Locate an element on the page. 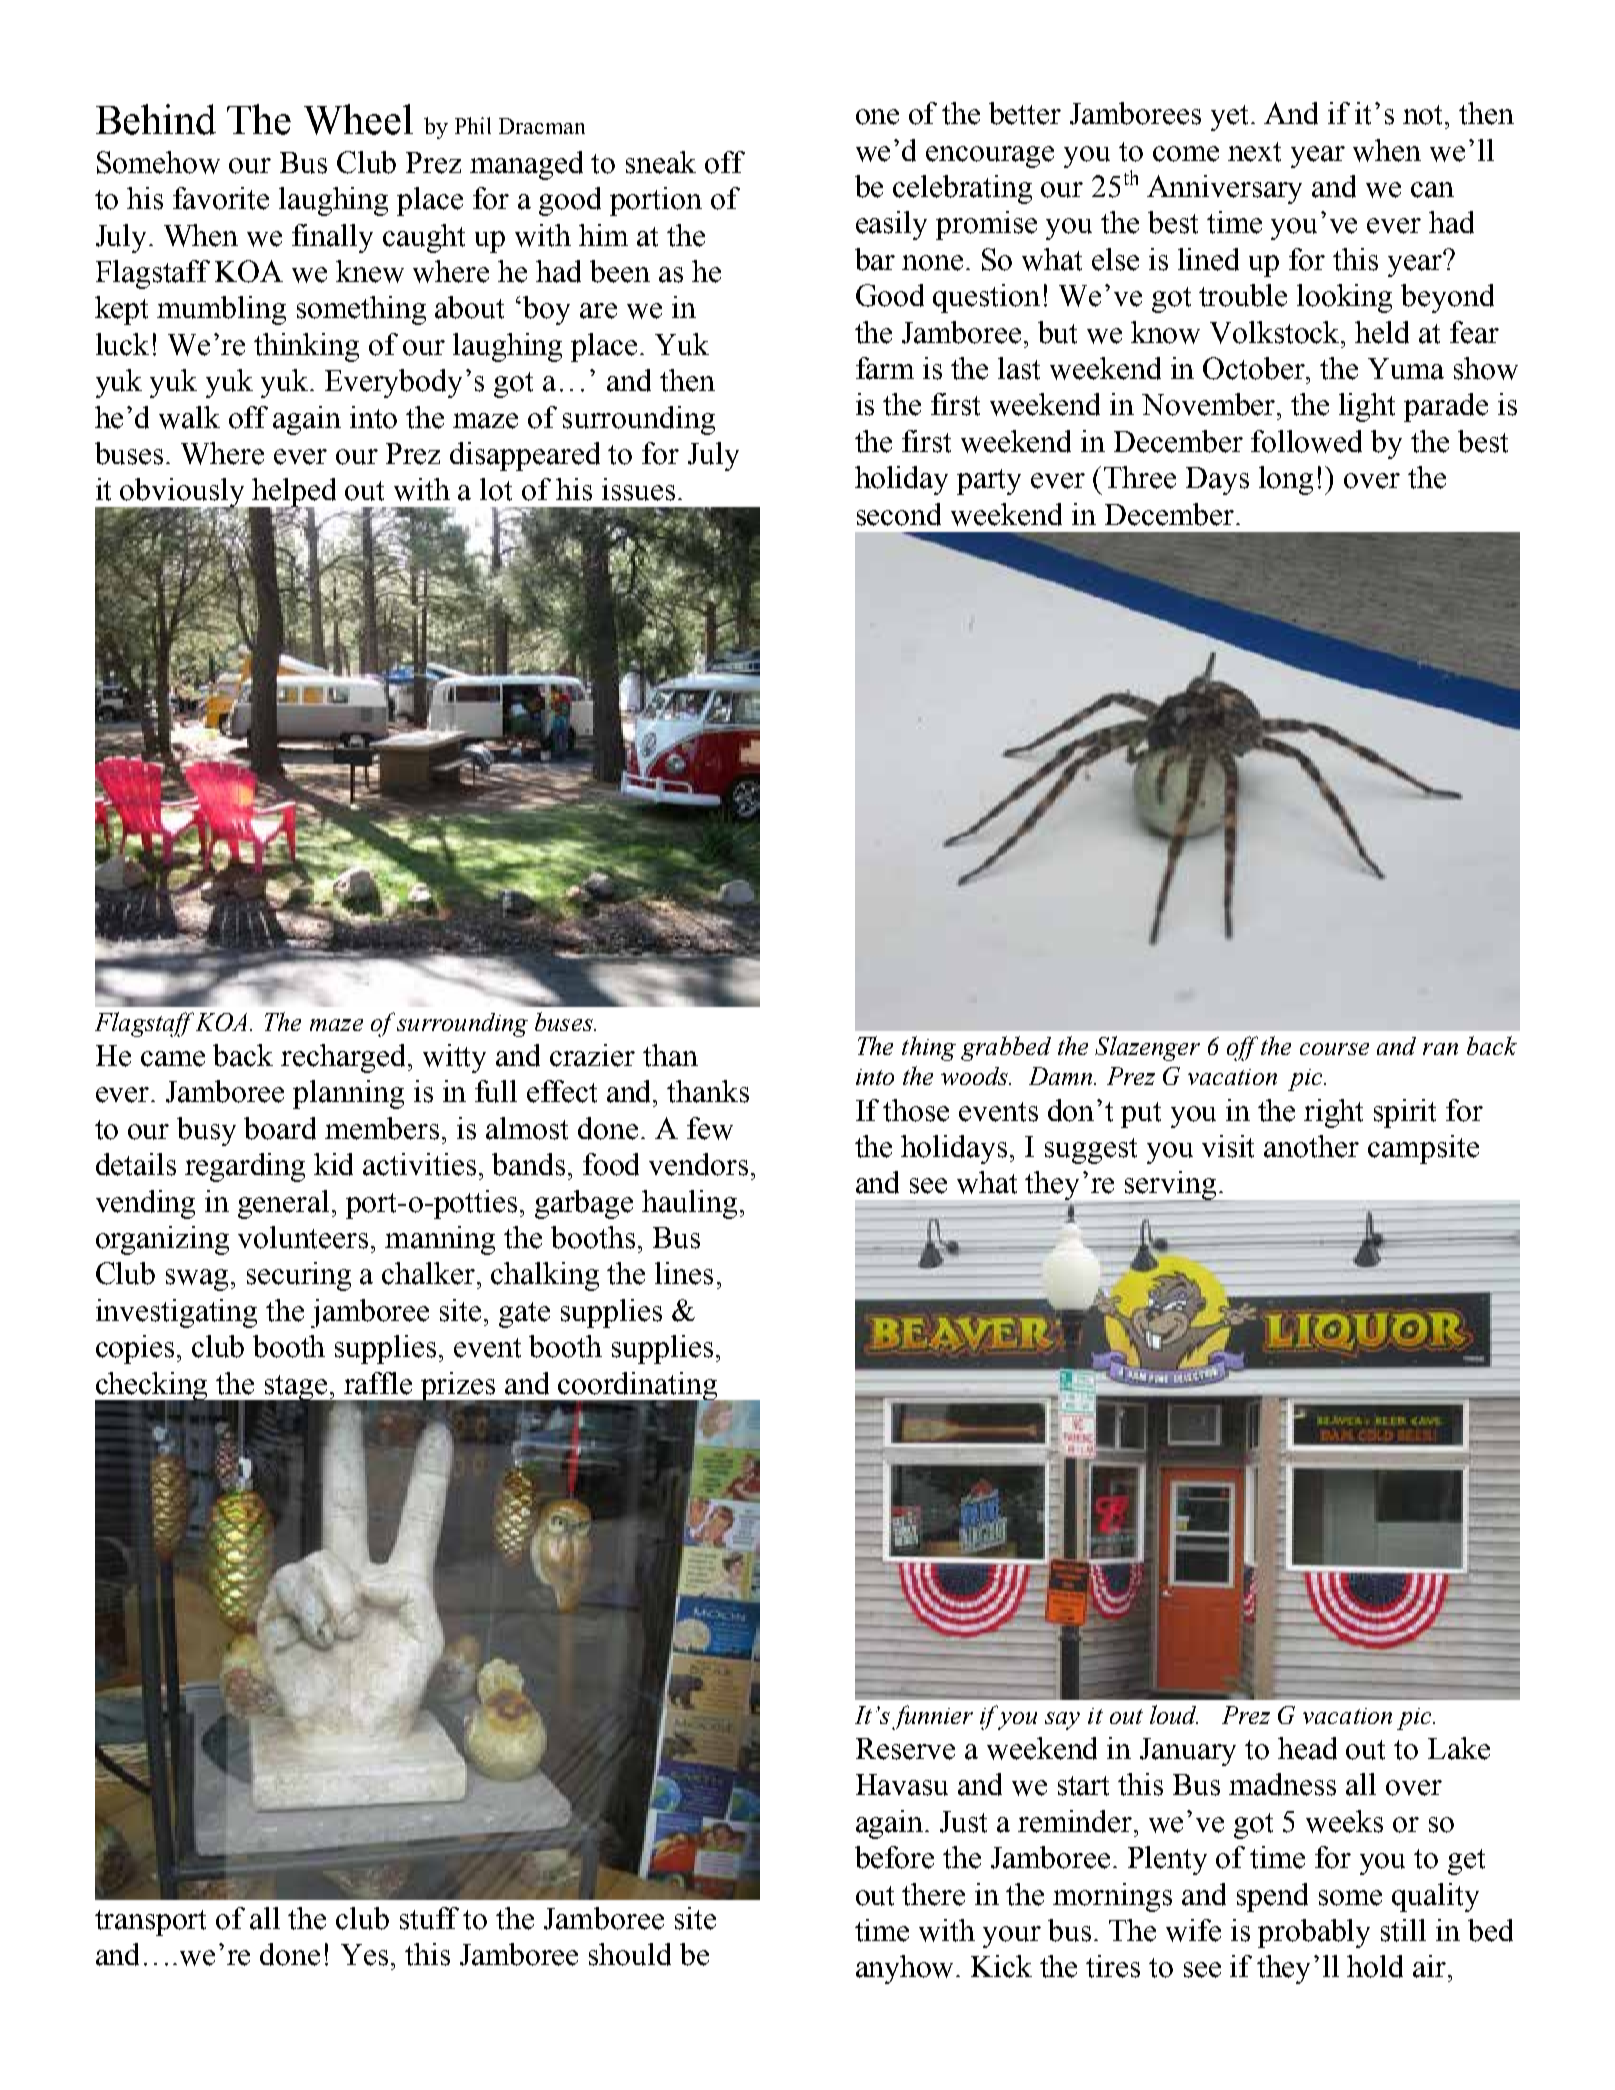 The height and width of the page is (2090, 1615). lot is located at coordinates (496, 489).
